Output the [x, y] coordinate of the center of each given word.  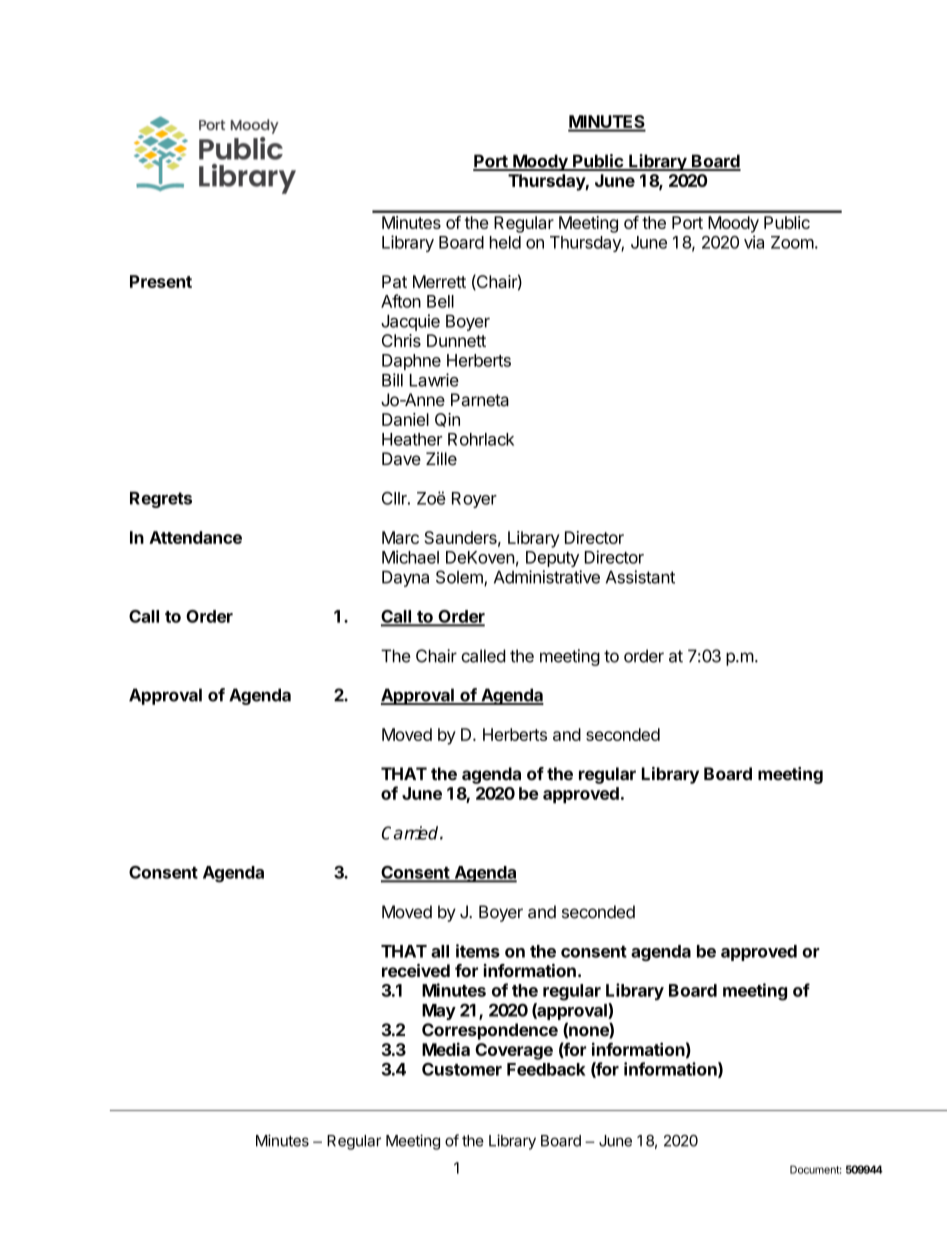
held [505, 242]
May [439, 1012]
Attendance [195, 537]
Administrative [547, 577]
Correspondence [490, 1031]
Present [161, 281]
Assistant [640, 577]
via [754, 242]
